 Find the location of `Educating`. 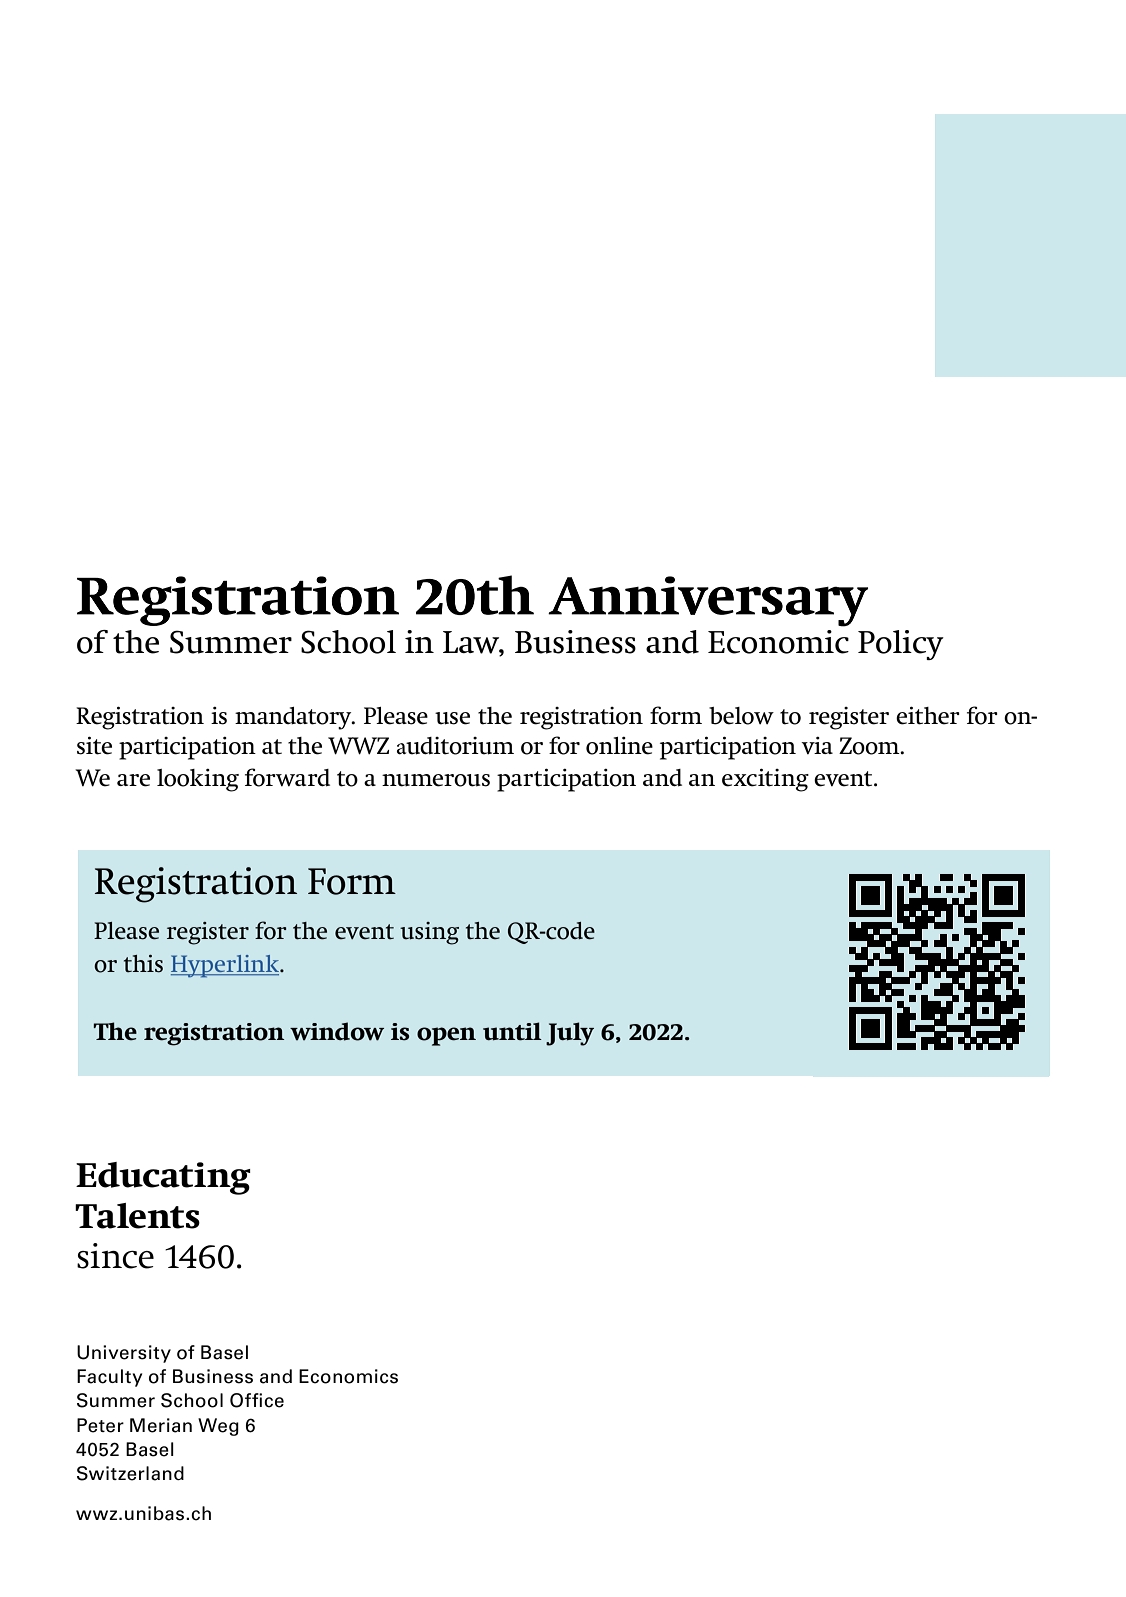

Educating is located at coordinates (163, 1178).
